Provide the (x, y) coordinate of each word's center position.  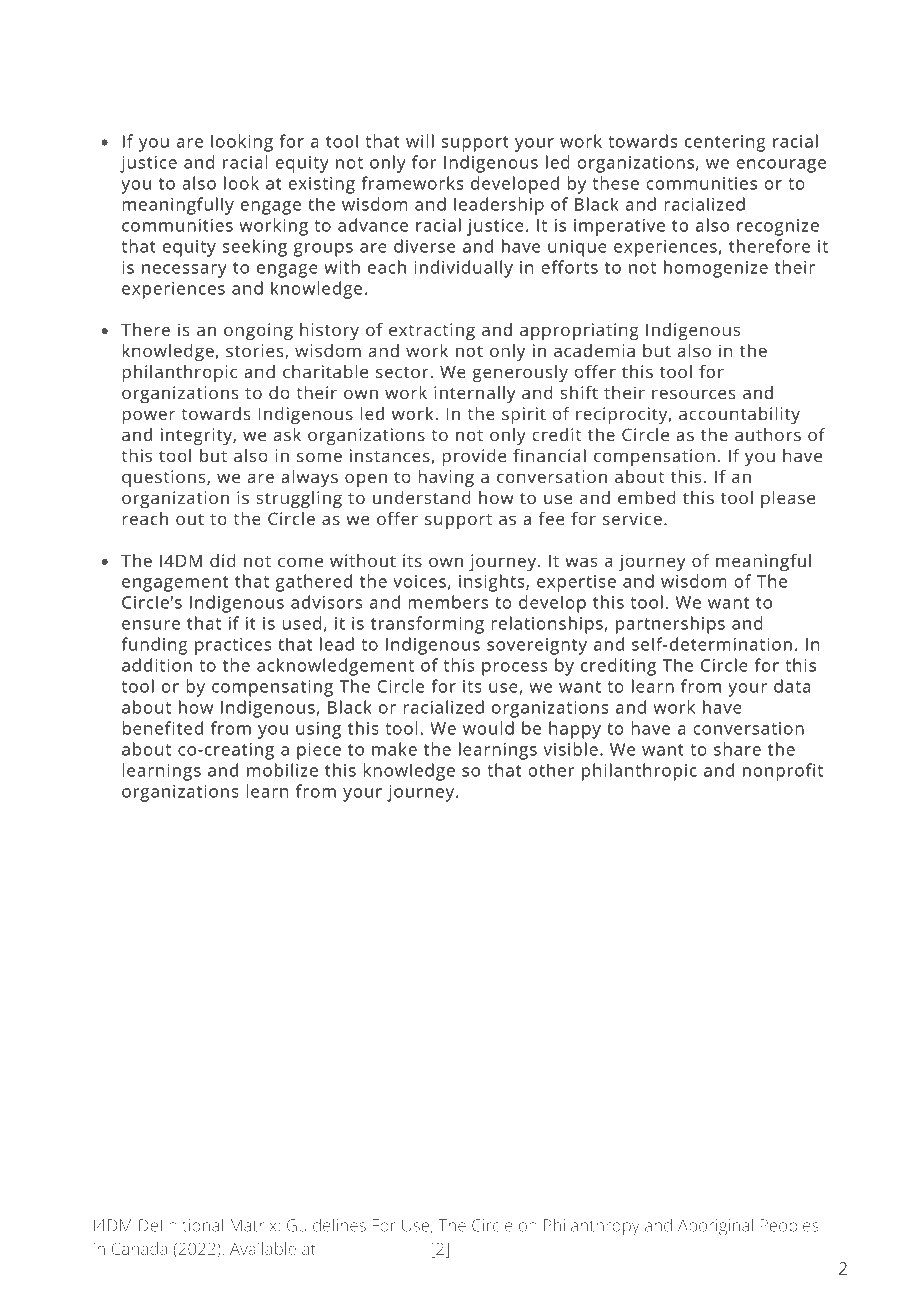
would (488, 728)
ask (287, 434)
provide (474, 457)
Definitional (181, 1225)
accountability (739, 415)
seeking (254, 248)
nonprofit (783, 772)
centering (725, 143)
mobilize (282, 770)
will (420, 141)
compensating (272, 688)
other (551, 770)
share (737, 749)
